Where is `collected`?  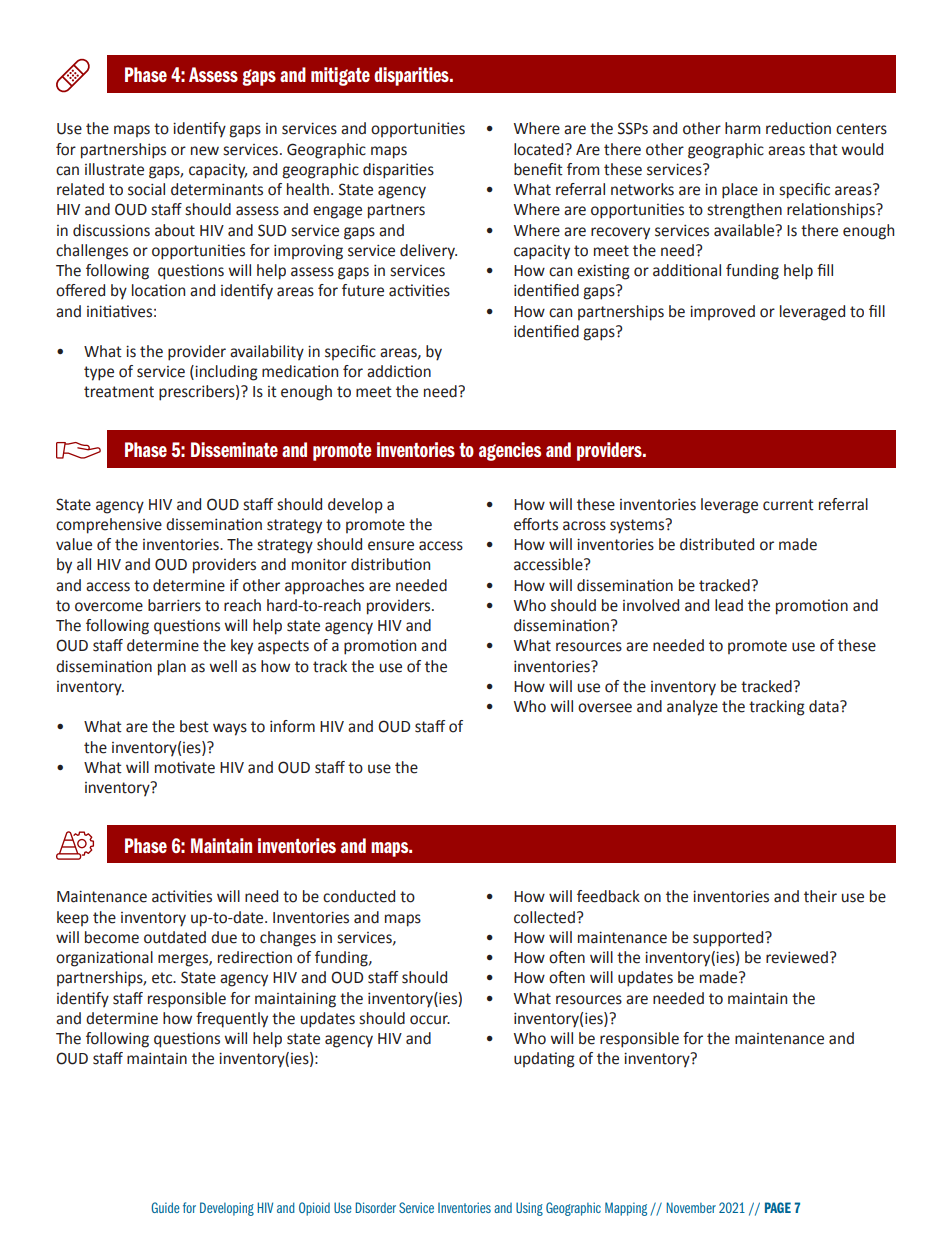
collected is located at coordinates (544, 917).
